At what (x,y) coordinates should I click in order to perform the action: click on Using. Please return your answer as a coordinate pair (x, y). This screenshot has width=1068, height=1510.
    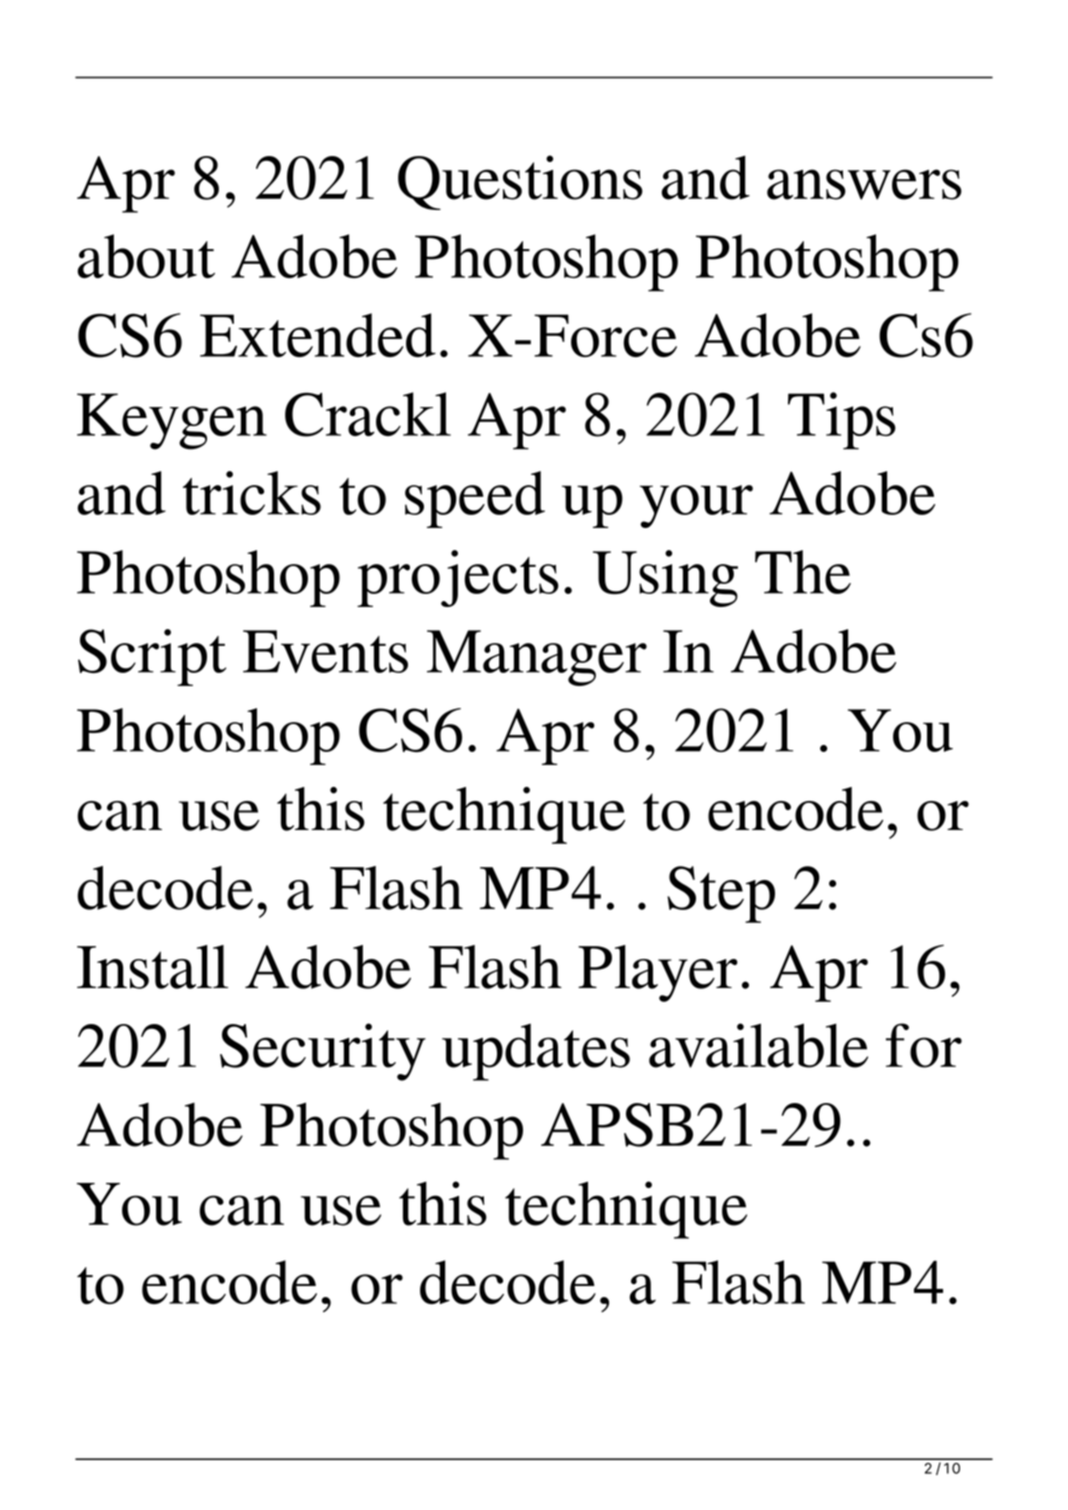
    Looking at the image, I should click on (665, 578).
